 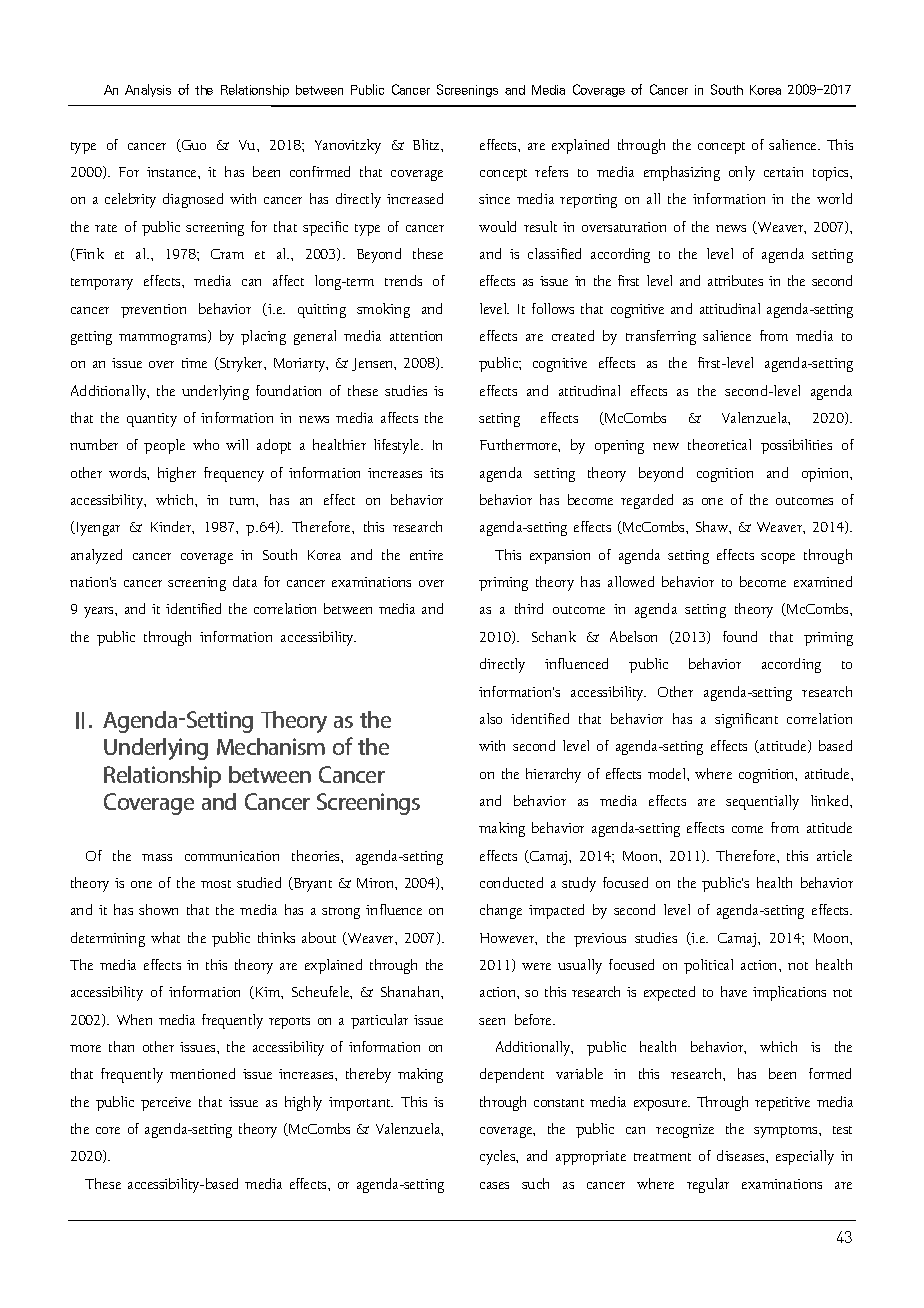 What do you see at coordinates (166, 1104) in the page?
I see `perceive` at bounding box center [166, 1104].
